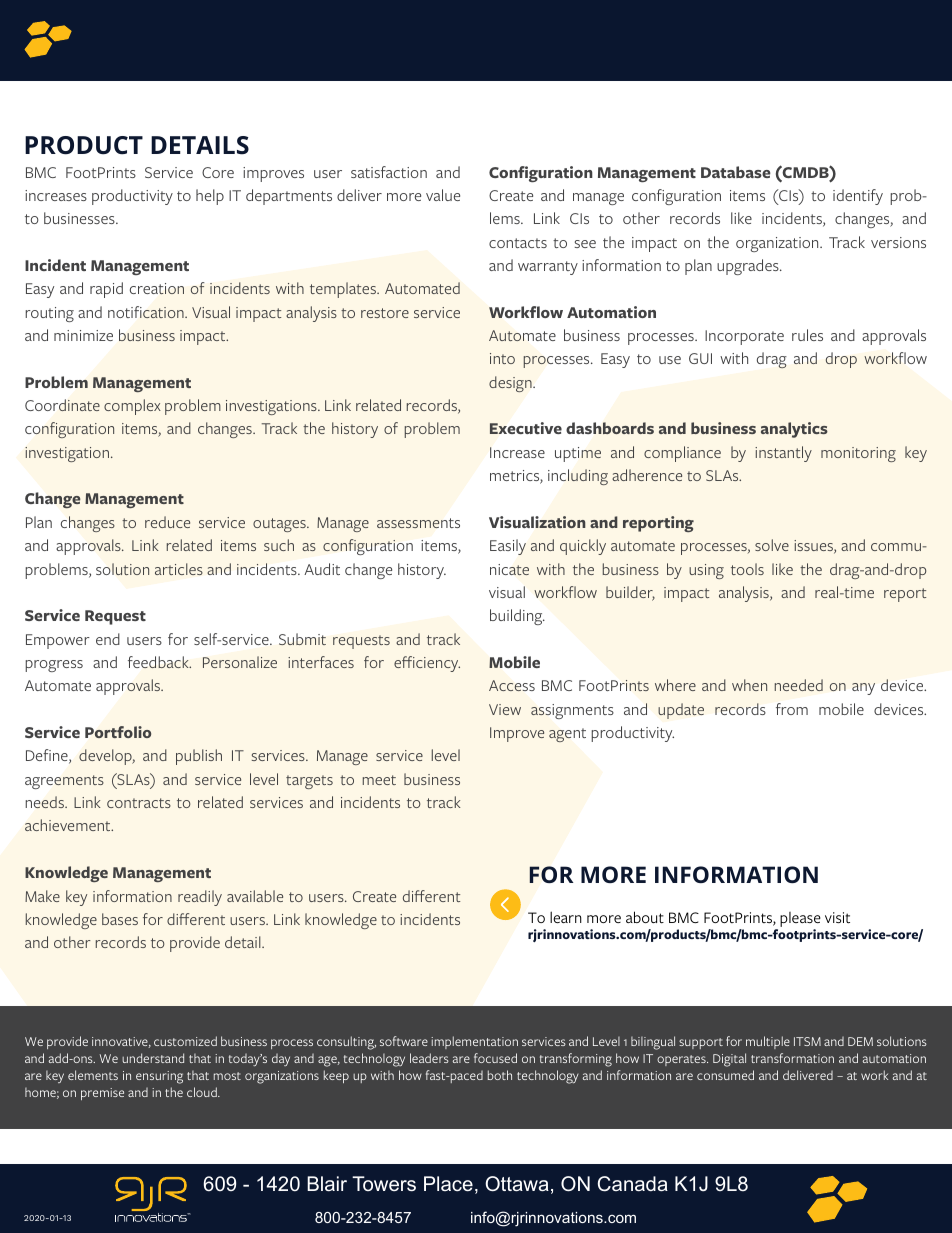 Image resolution: width=952 pixels, height=1233 pixels. What do you see at coordinates (772, 545) in the page?
I see `solve` at bounding box center [772, 545].
